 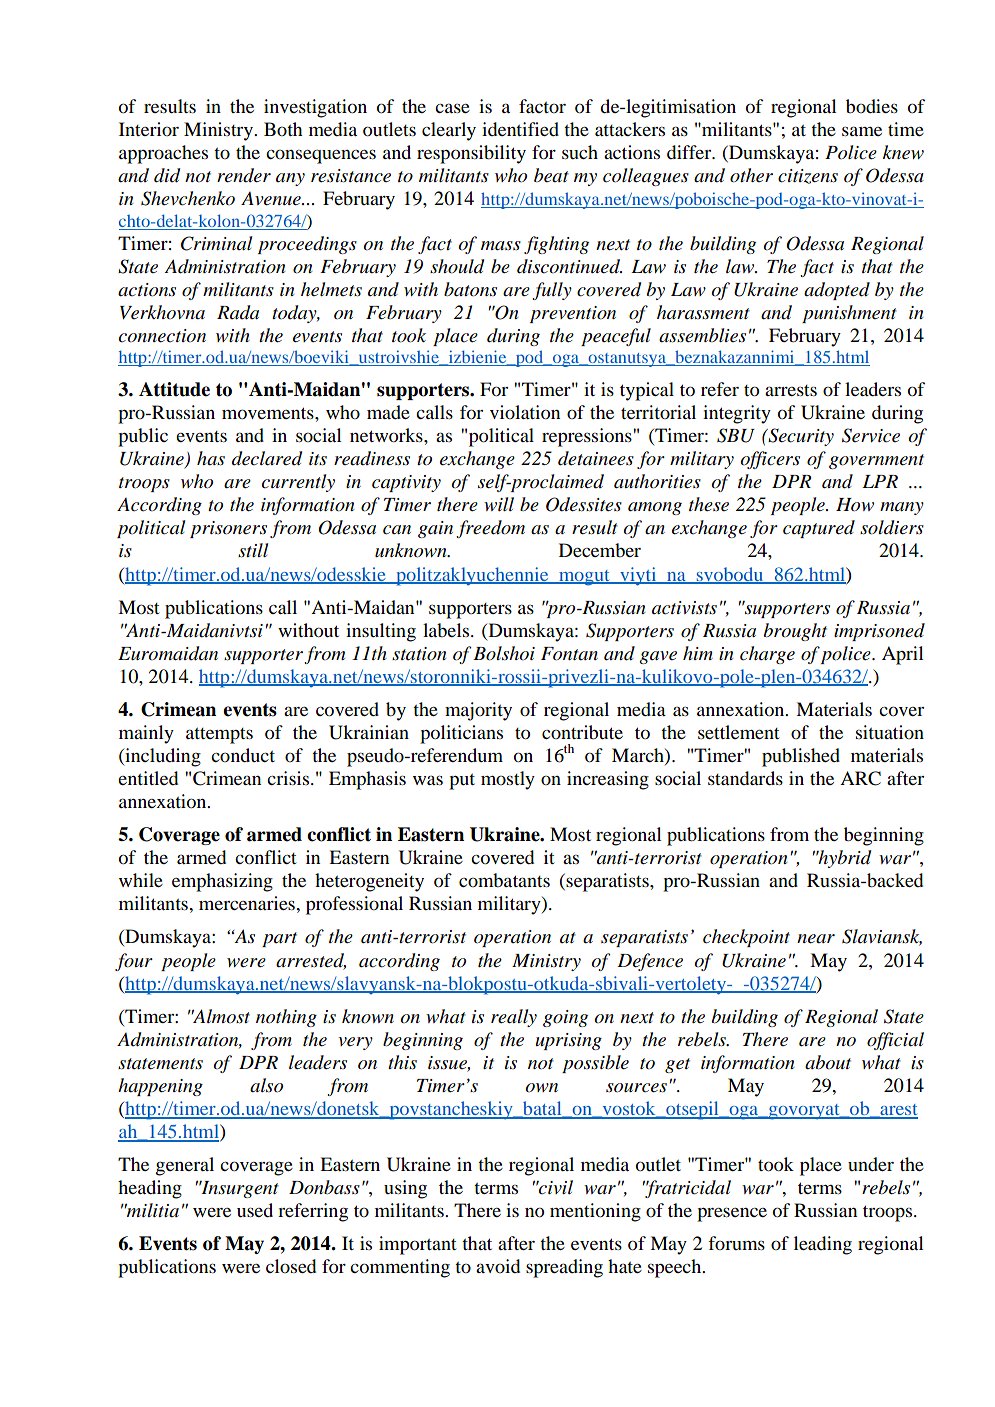 What do you see at coordinates (514, 1018) in the screenshot?
I see `really` at bounding box center [514, 1018].
